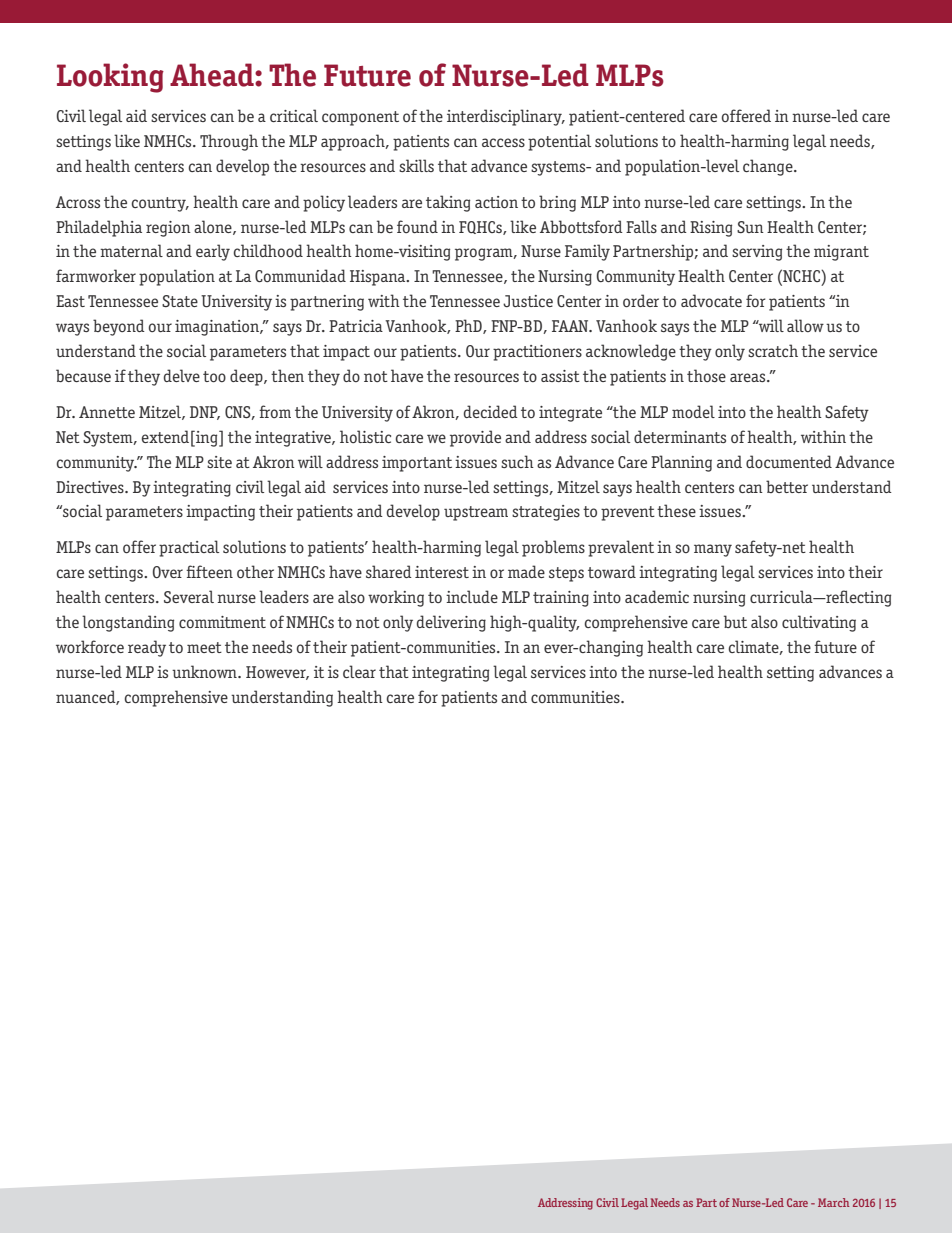 This page has width=952, height=1233. I want to click on delve, so click(182, 375).
